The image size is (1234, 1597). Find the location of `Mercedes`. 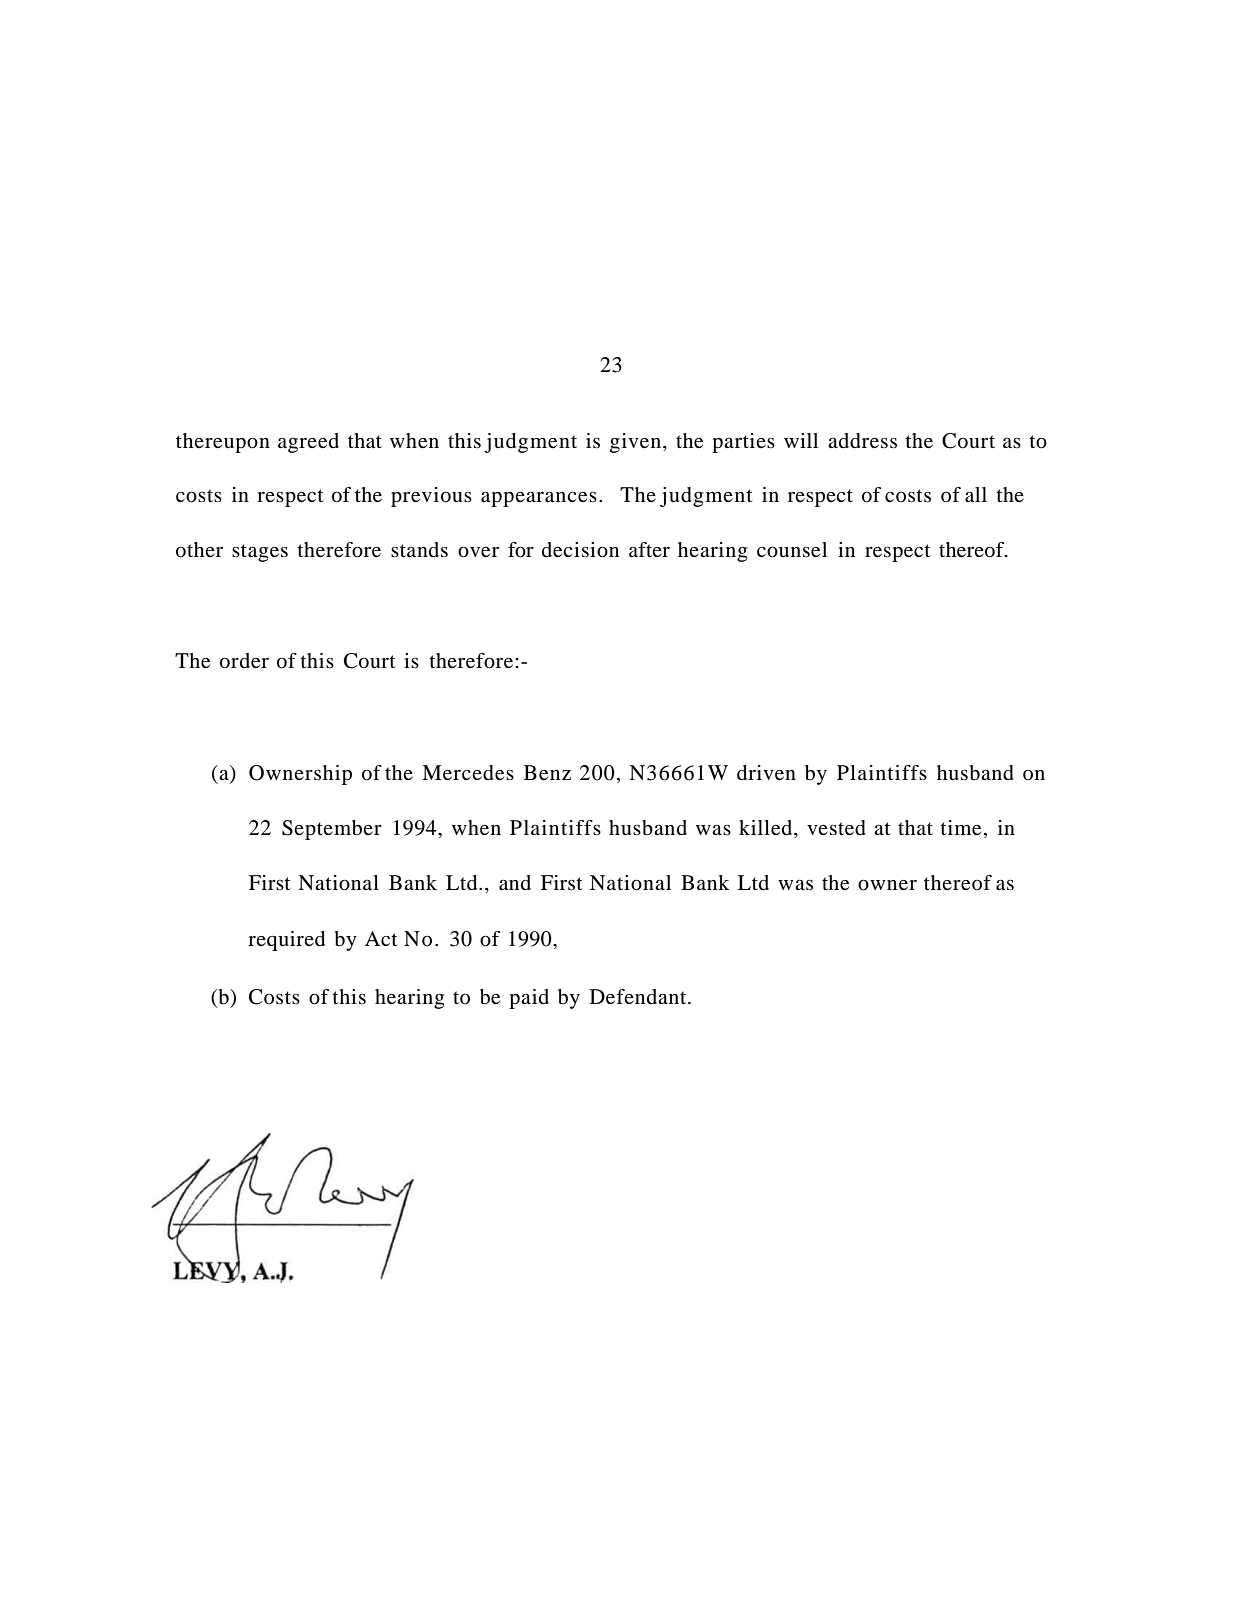

Mercedes is located at coordinates (468, 773).
